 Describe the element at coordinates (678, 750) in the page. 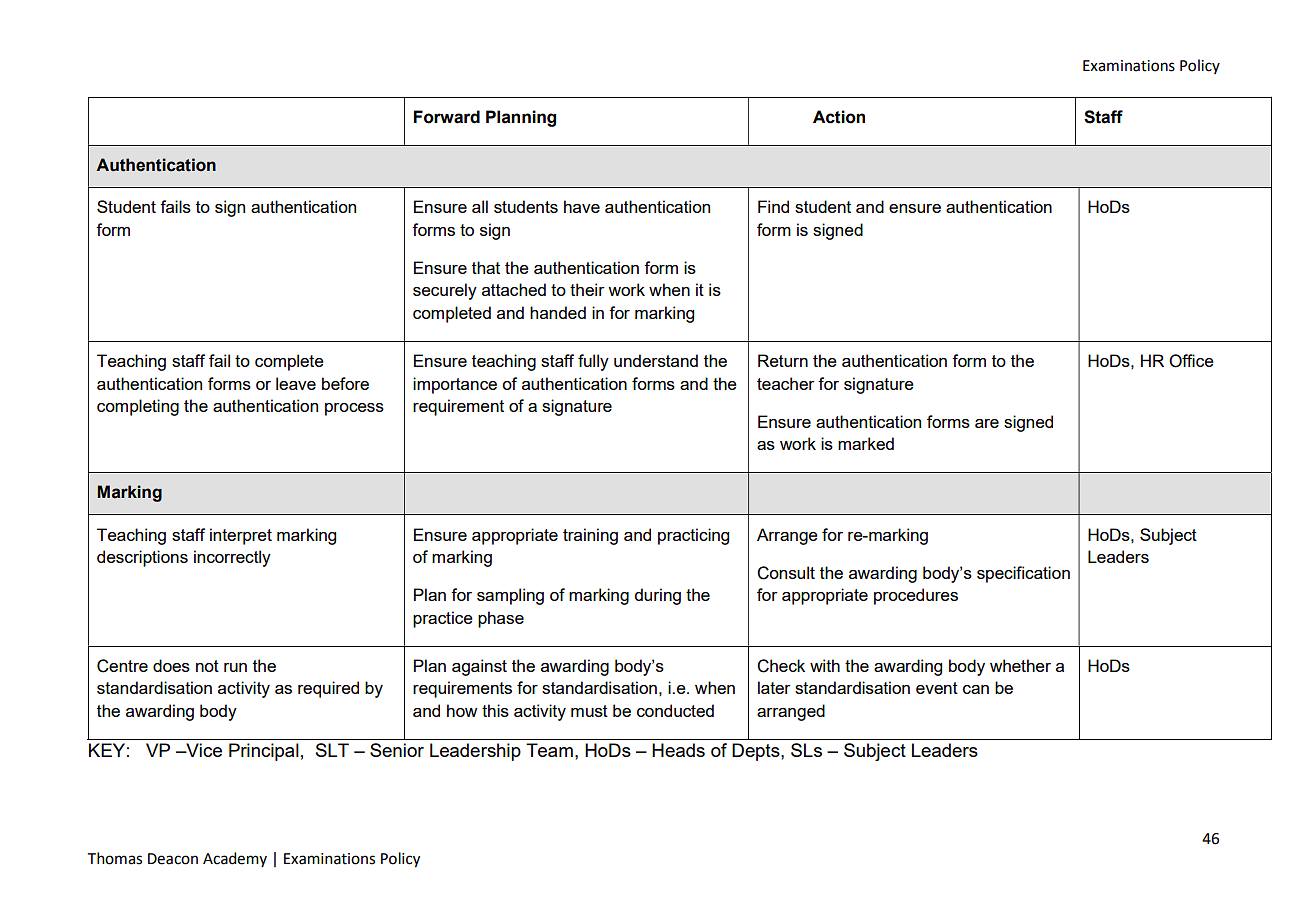

I see `Heads` at that location.
